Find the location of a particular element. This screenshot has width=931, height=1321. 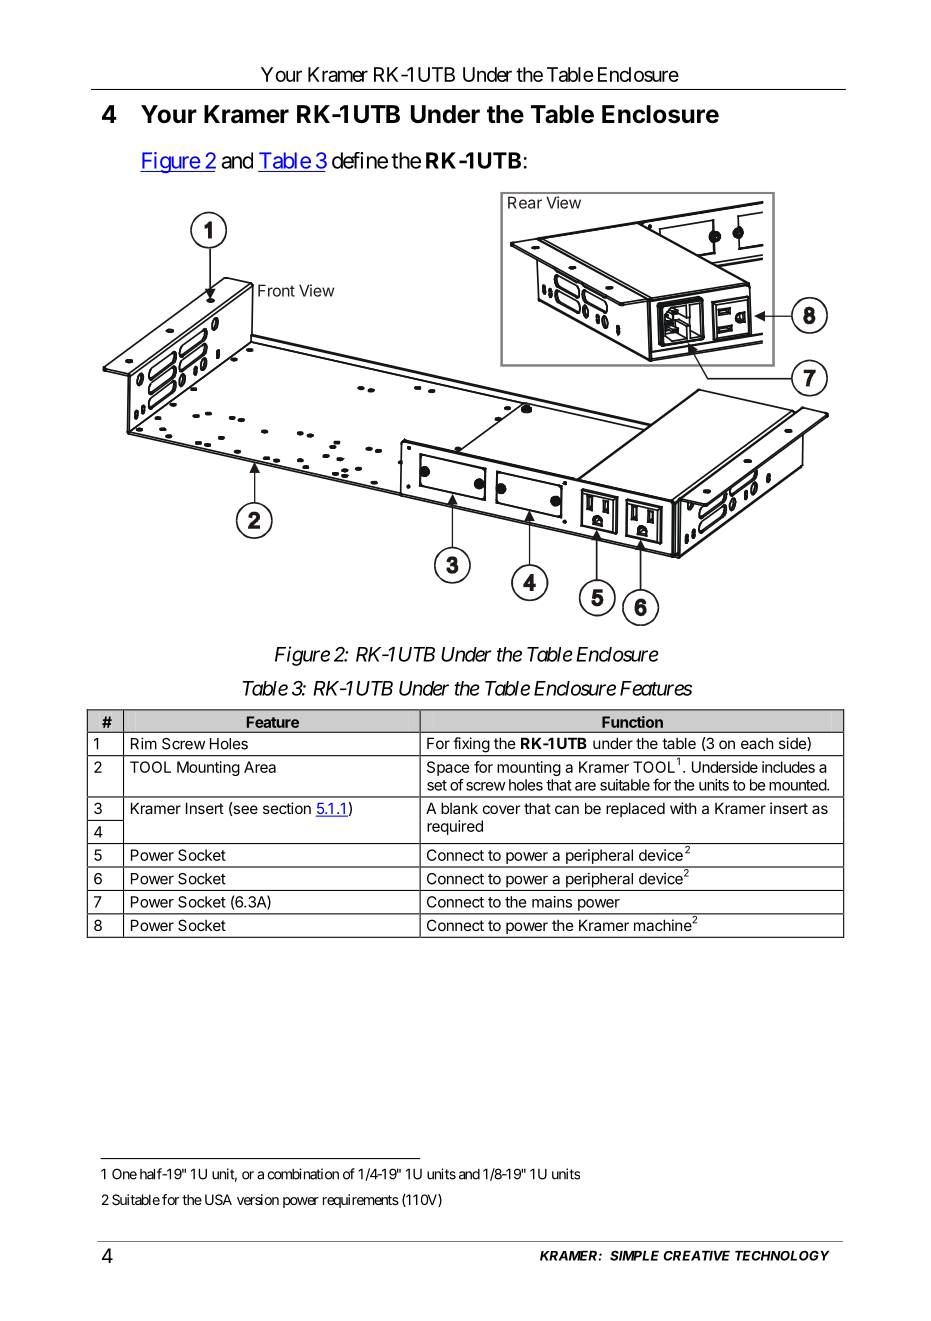

Rim is located at coordinates (144, 743).
